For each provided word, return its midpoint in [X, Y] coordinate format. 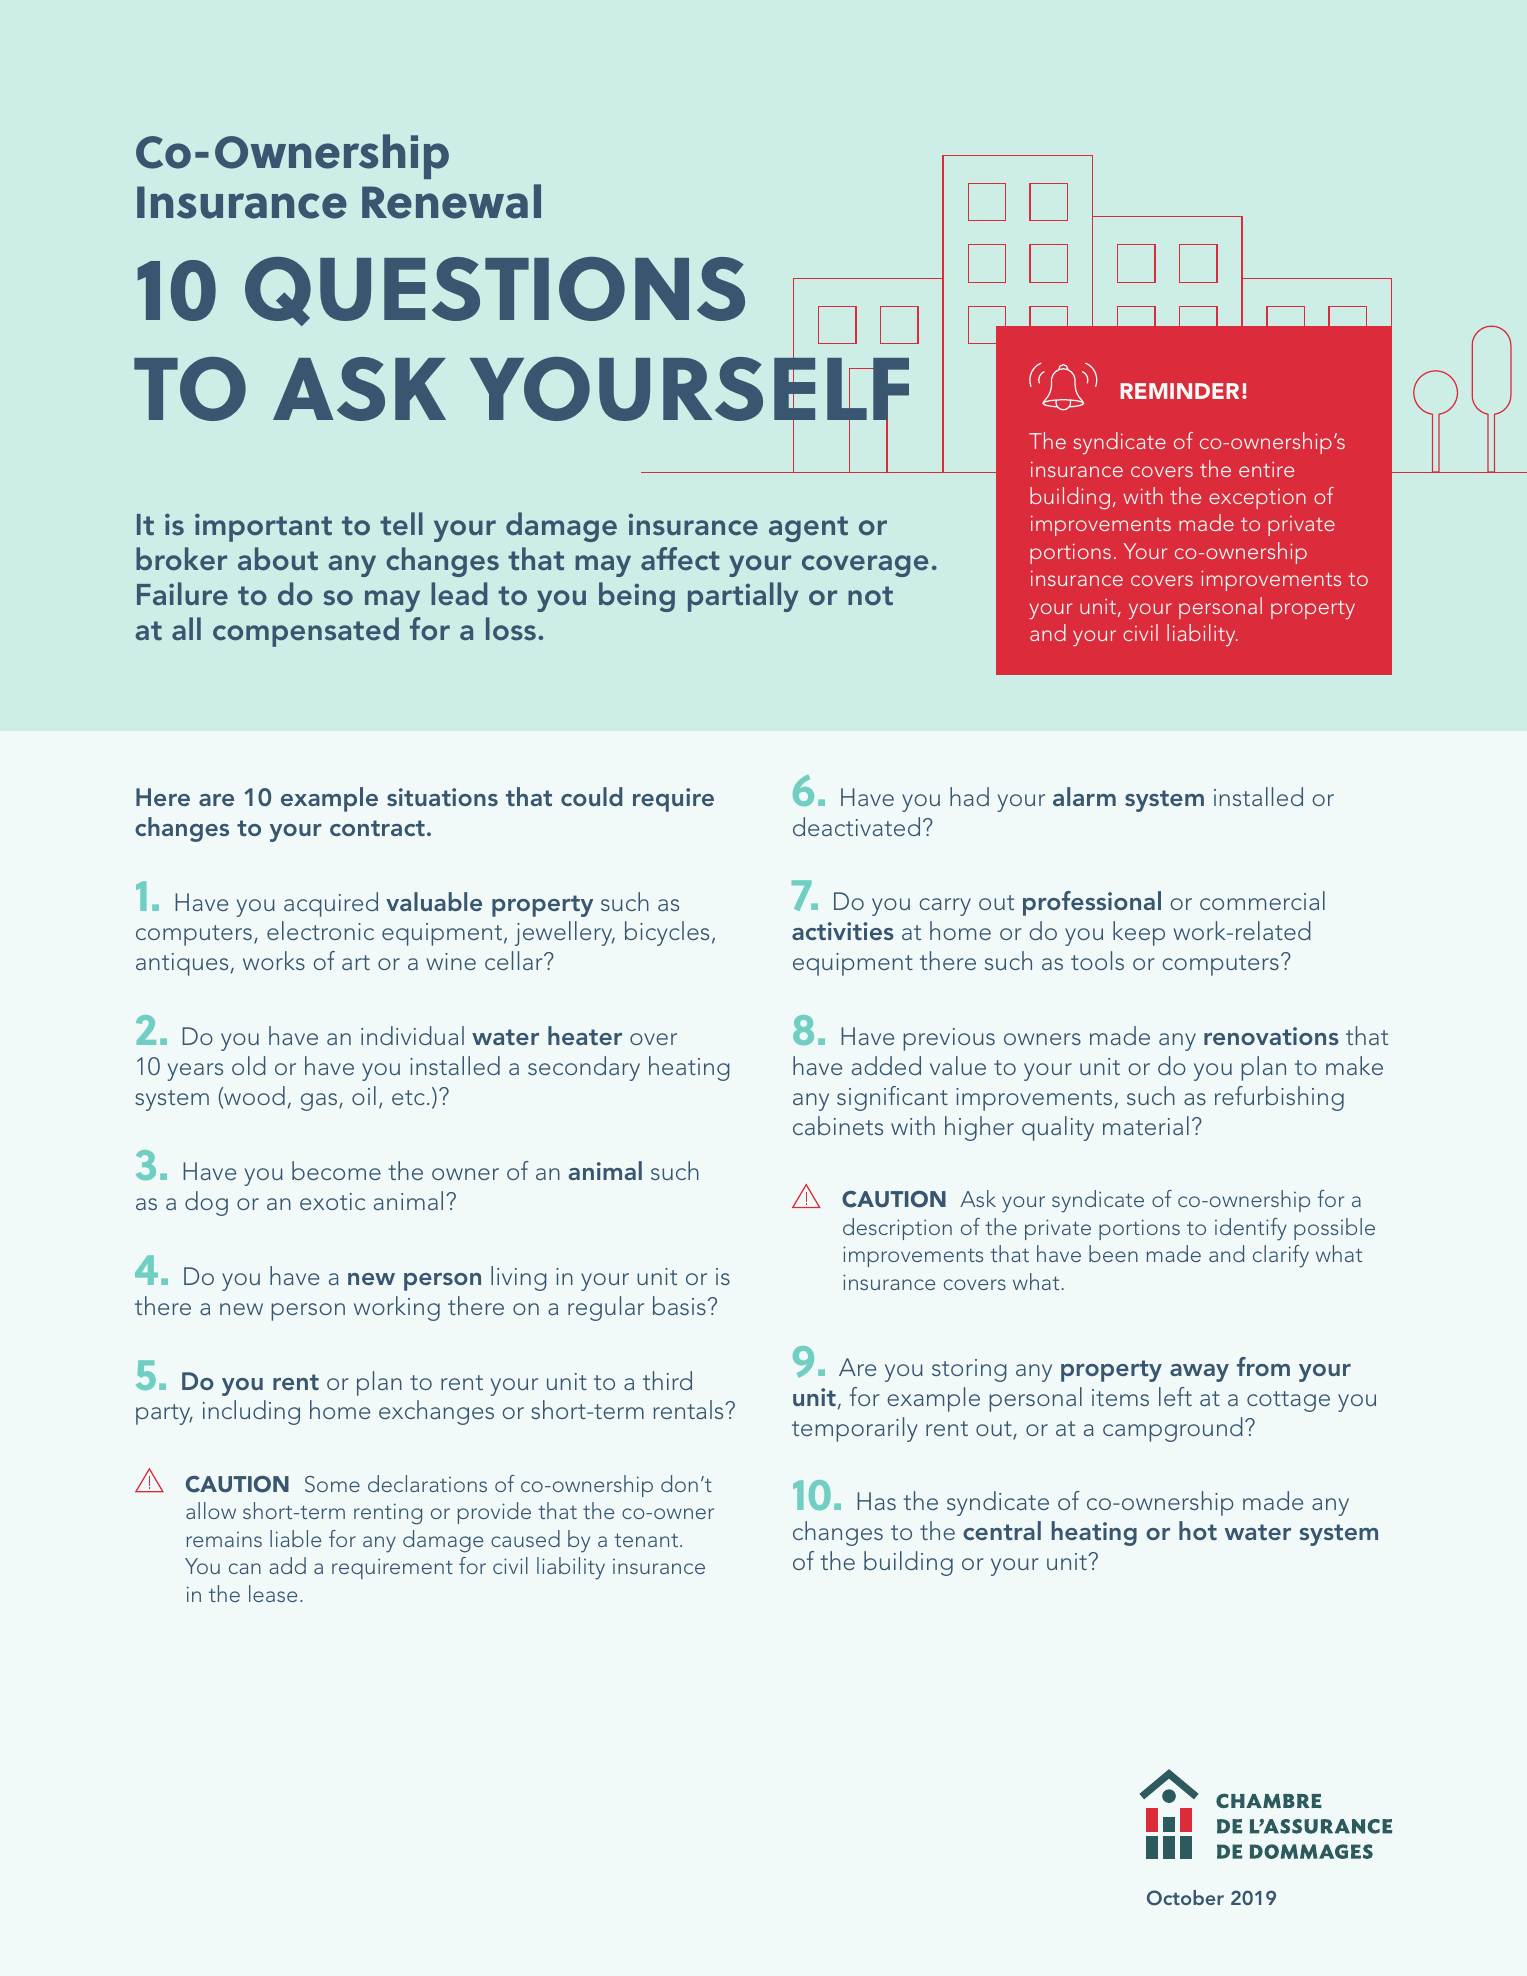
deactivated [856, 826]
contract [377, 828]
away [1199, 1373]
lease [273, 1593]
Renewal [451, 201]
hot [1198, 1530]
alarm [1084, 796]
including [251, 1412]
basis [679, 1305]
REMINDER [1179, 391]
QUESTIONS [495, 291]
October [1185, 1898]
